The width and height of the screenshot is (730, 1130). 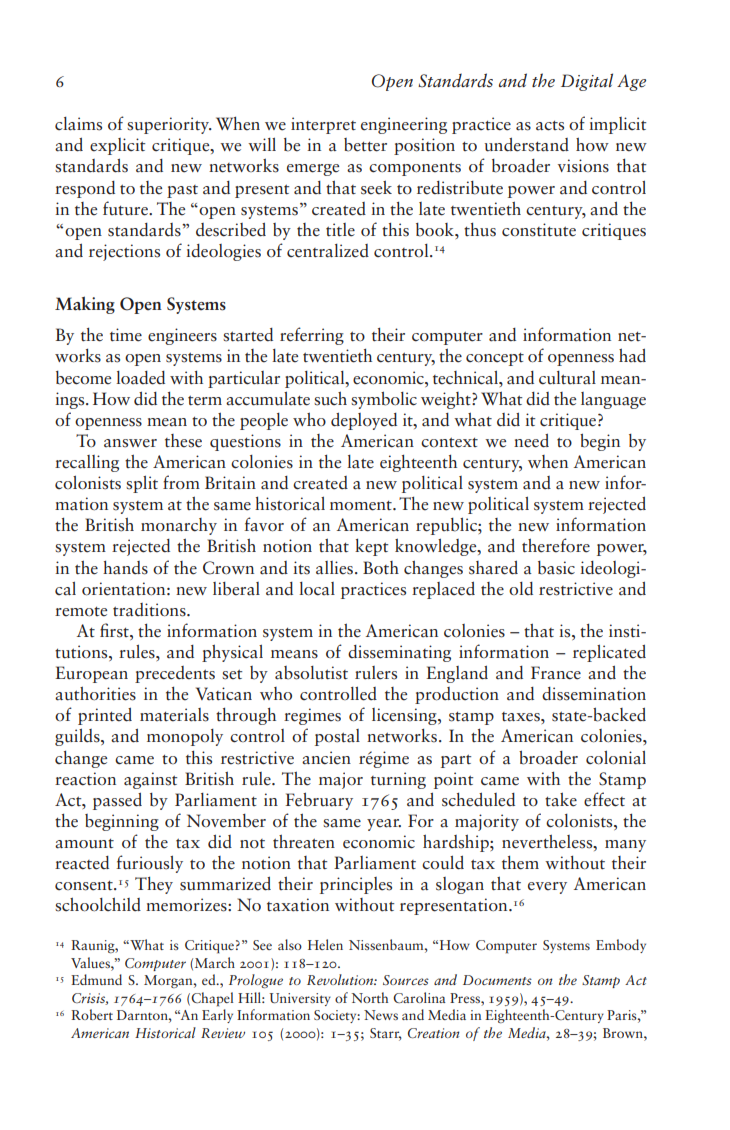 I want to click on such, so click(x=330, y=398).
